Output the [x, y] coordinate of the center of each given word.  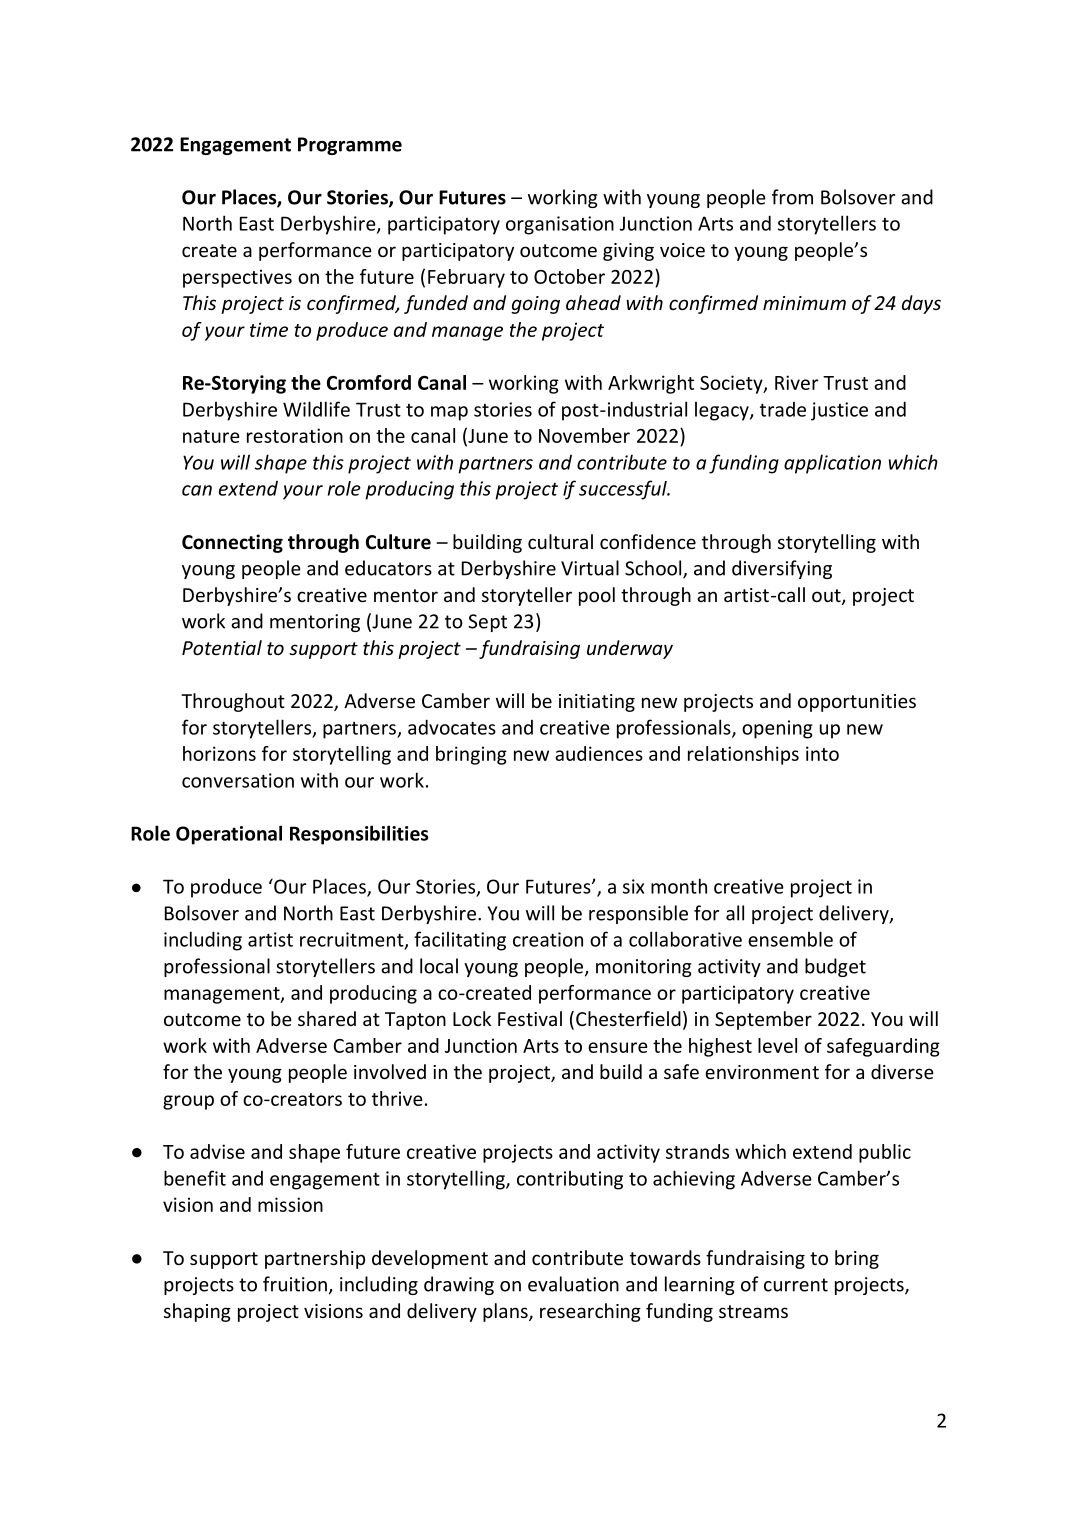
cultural [560, 541]
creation [548, 939]
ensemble [790, 939]
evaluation [573, 1284]
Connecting [232, 543]
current [796, 1285]
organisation [560, 225]
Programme [350, 146]
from [792, 197]
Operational [229, 835]
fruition [295, 1284]
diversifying [782, 569]
